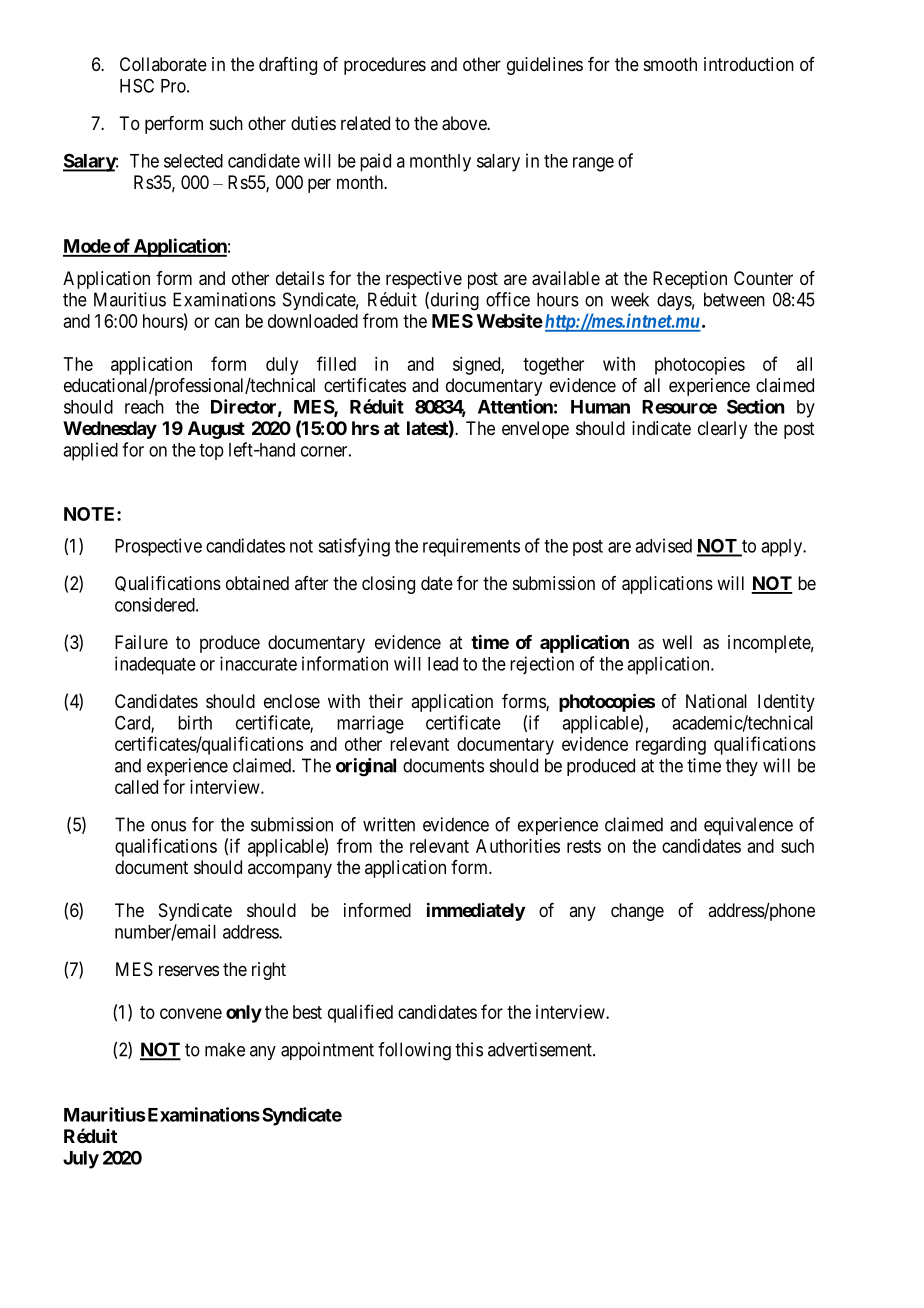 This page has width=924, height=1308. What do you see at coordinates (465, 123) in the page?
I see `above` at bounding box center [465, 123].
